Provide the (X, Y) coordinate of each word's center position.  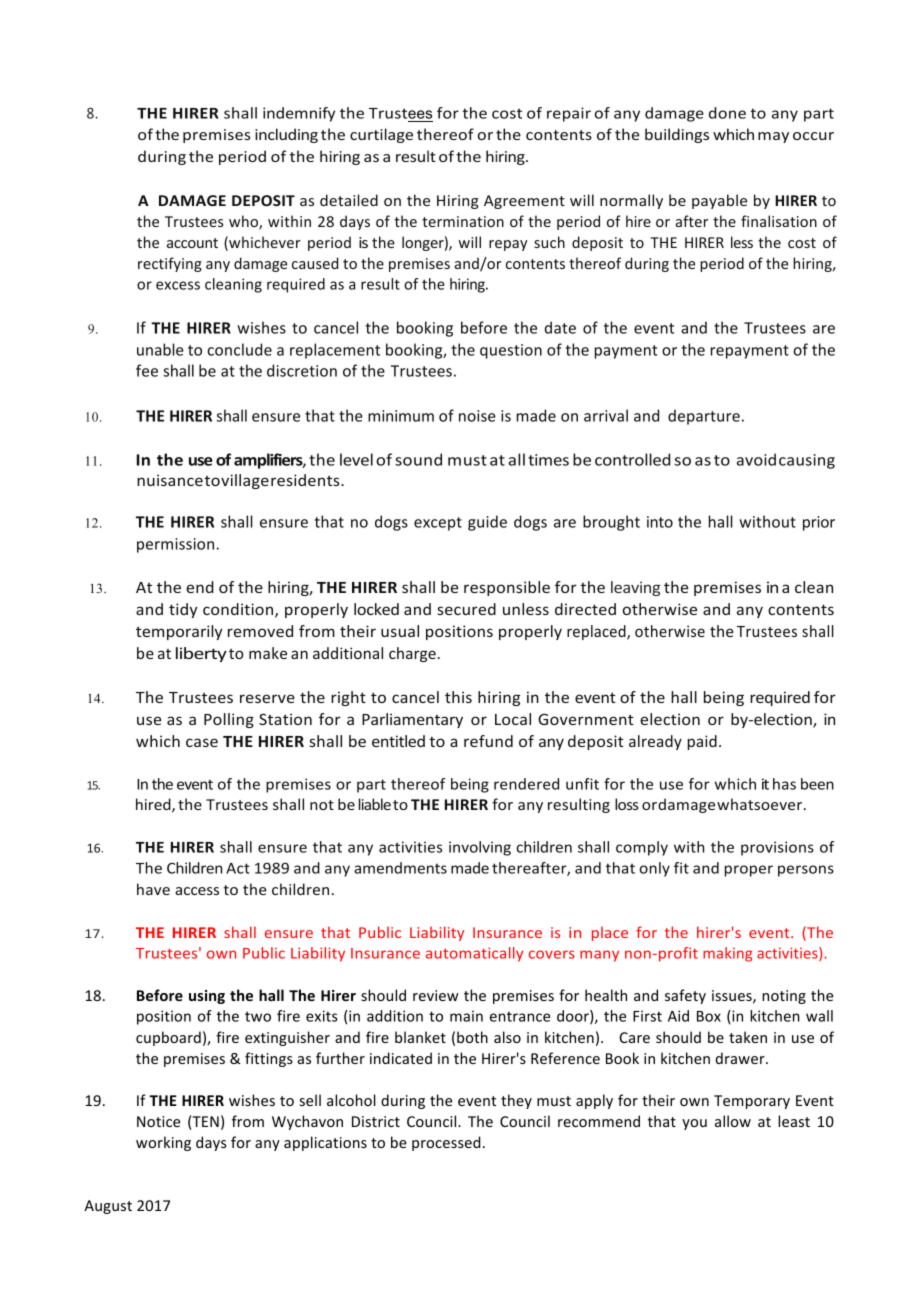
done (727, 113)
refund (488, 741)
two (258, 1016)
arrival (606, 415)
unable (160, 349)
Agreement (524, 202)
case (202, 742)
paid (702, 742)
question (511, 351)
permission (175, 545)
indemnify (299, 114)
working (163, 1143)
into (660, 522)
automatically (474, 954)
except (438, 524)
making (727, 954)
